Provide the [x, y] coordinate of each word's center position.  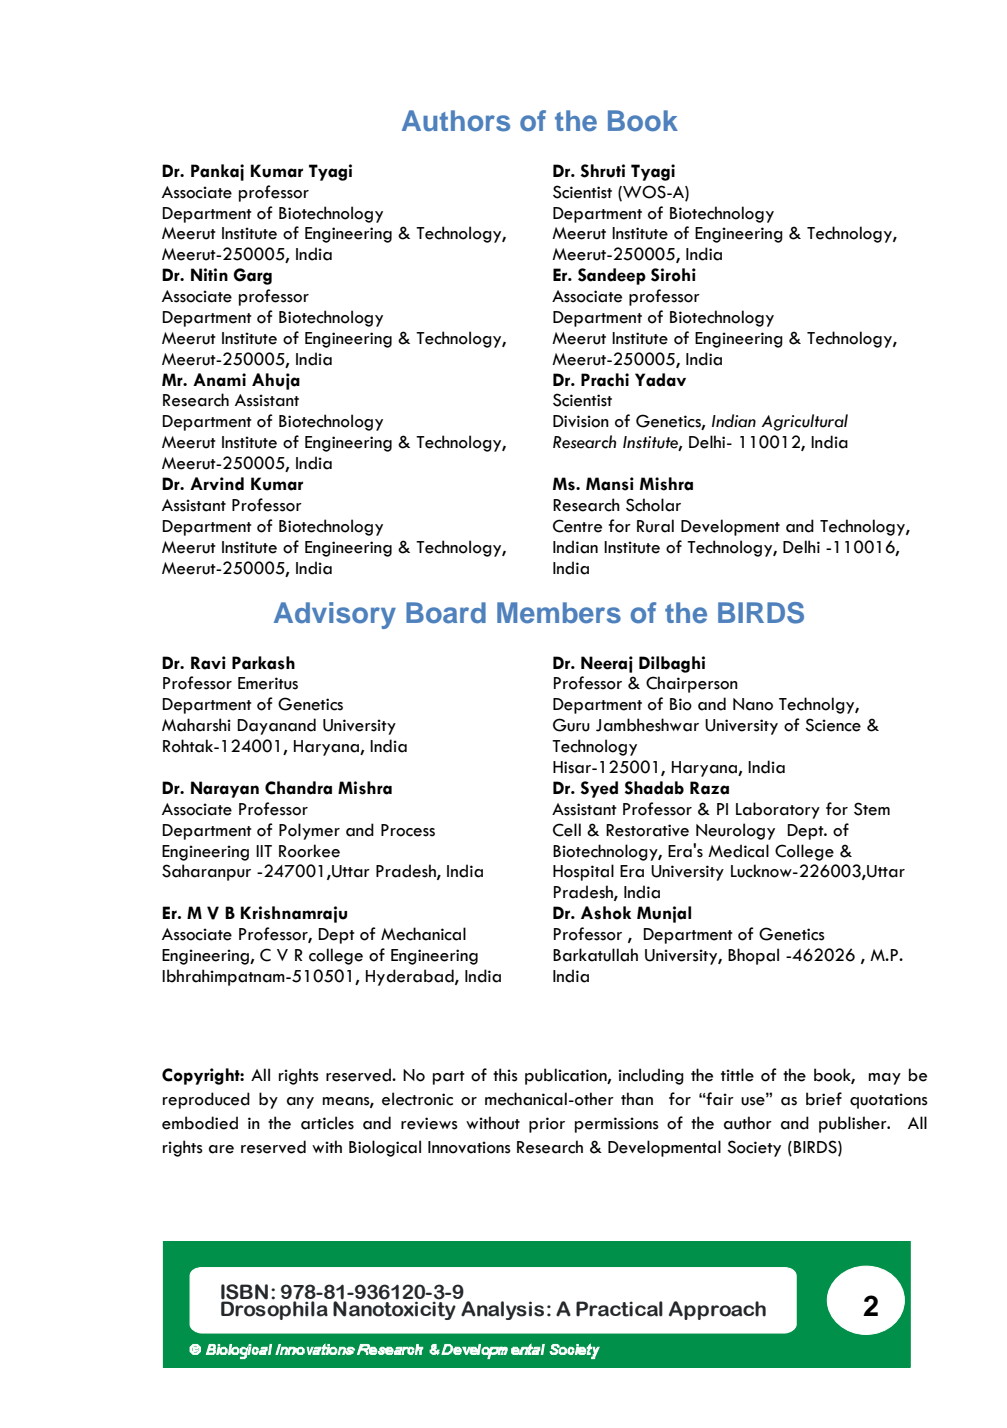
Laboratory [778, 810]
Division [581, 421]
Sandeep [612, 276]
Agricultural [804, 422]
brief [824, 1099]
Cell [567, 830]
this [505, 1075]
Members [559, 613]
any [300, 1103]
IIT [264, 851]
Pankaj [217, 172]
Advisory [335, 615]
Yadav [660, 380]
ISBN [244, 1293]
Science [833, 725]
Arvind [217, 484]
